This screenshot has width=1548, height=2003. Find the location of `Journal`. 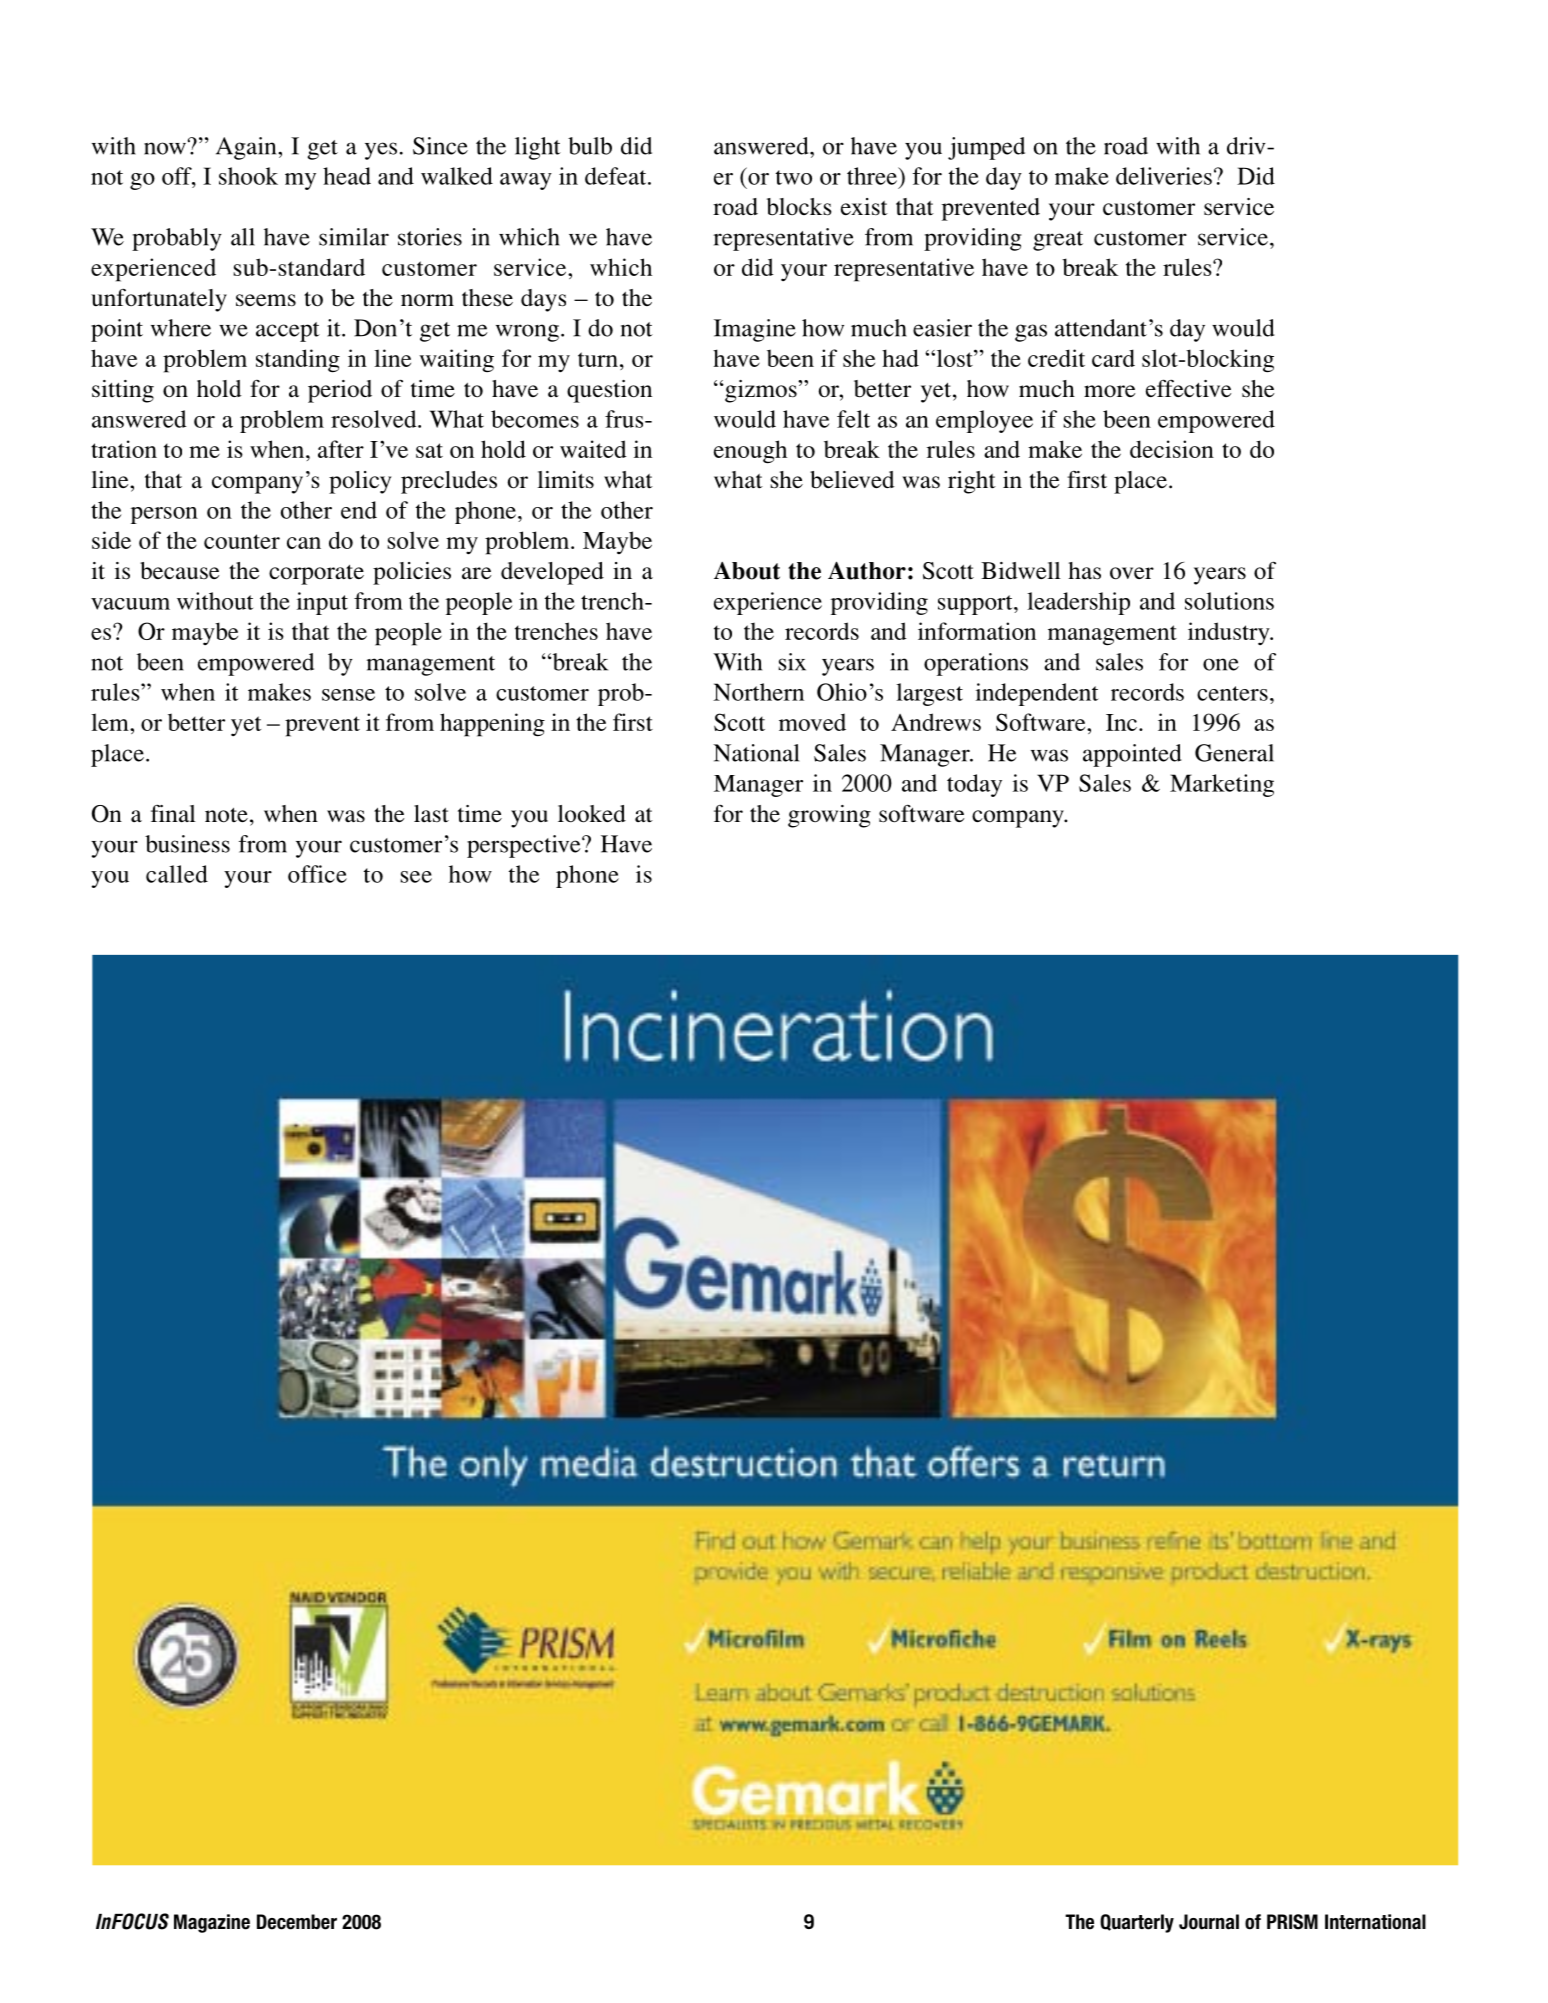

Journal is located at coordinates (1209, 1922).
